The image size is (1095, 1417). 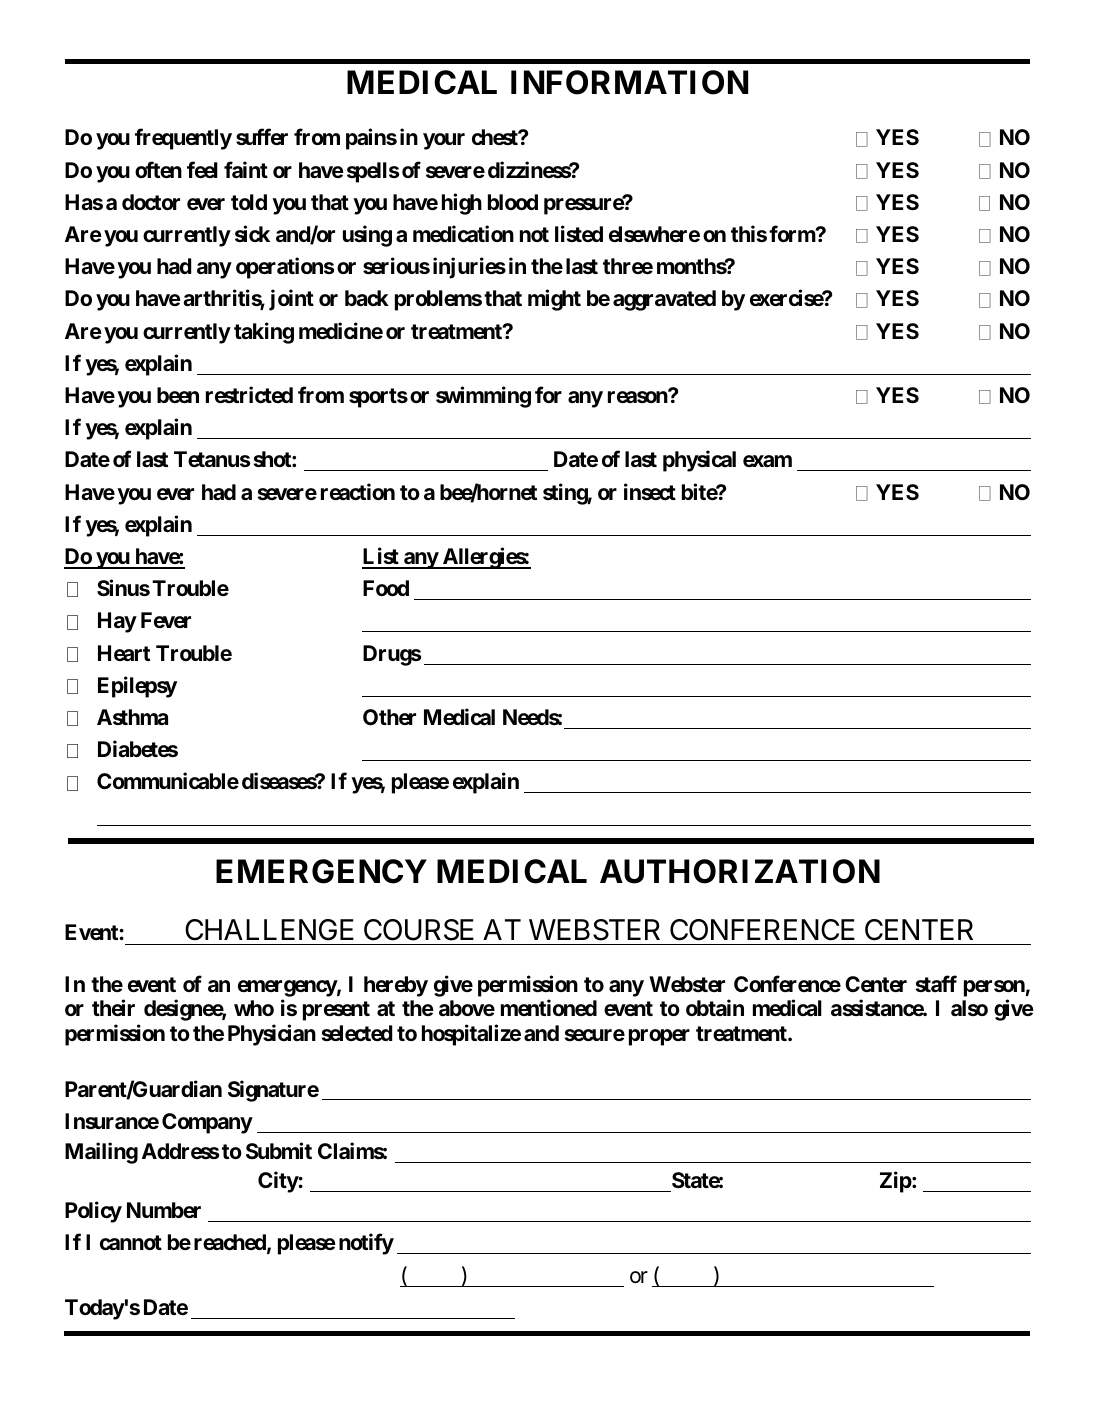 I want to click on aggravated, so click(x=664, y=300).
